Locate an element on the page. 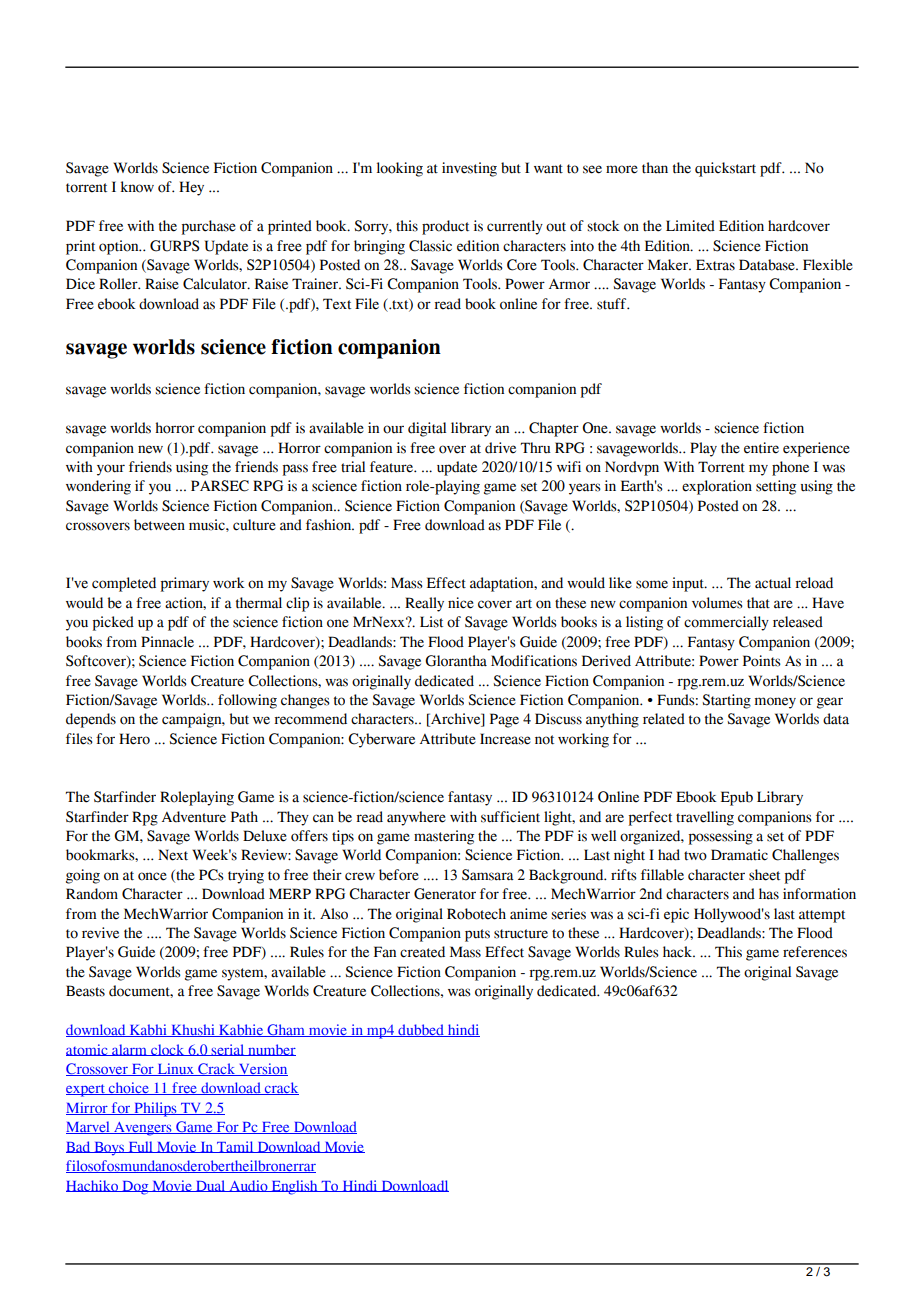  digital is located at coordinates (427, 429).
